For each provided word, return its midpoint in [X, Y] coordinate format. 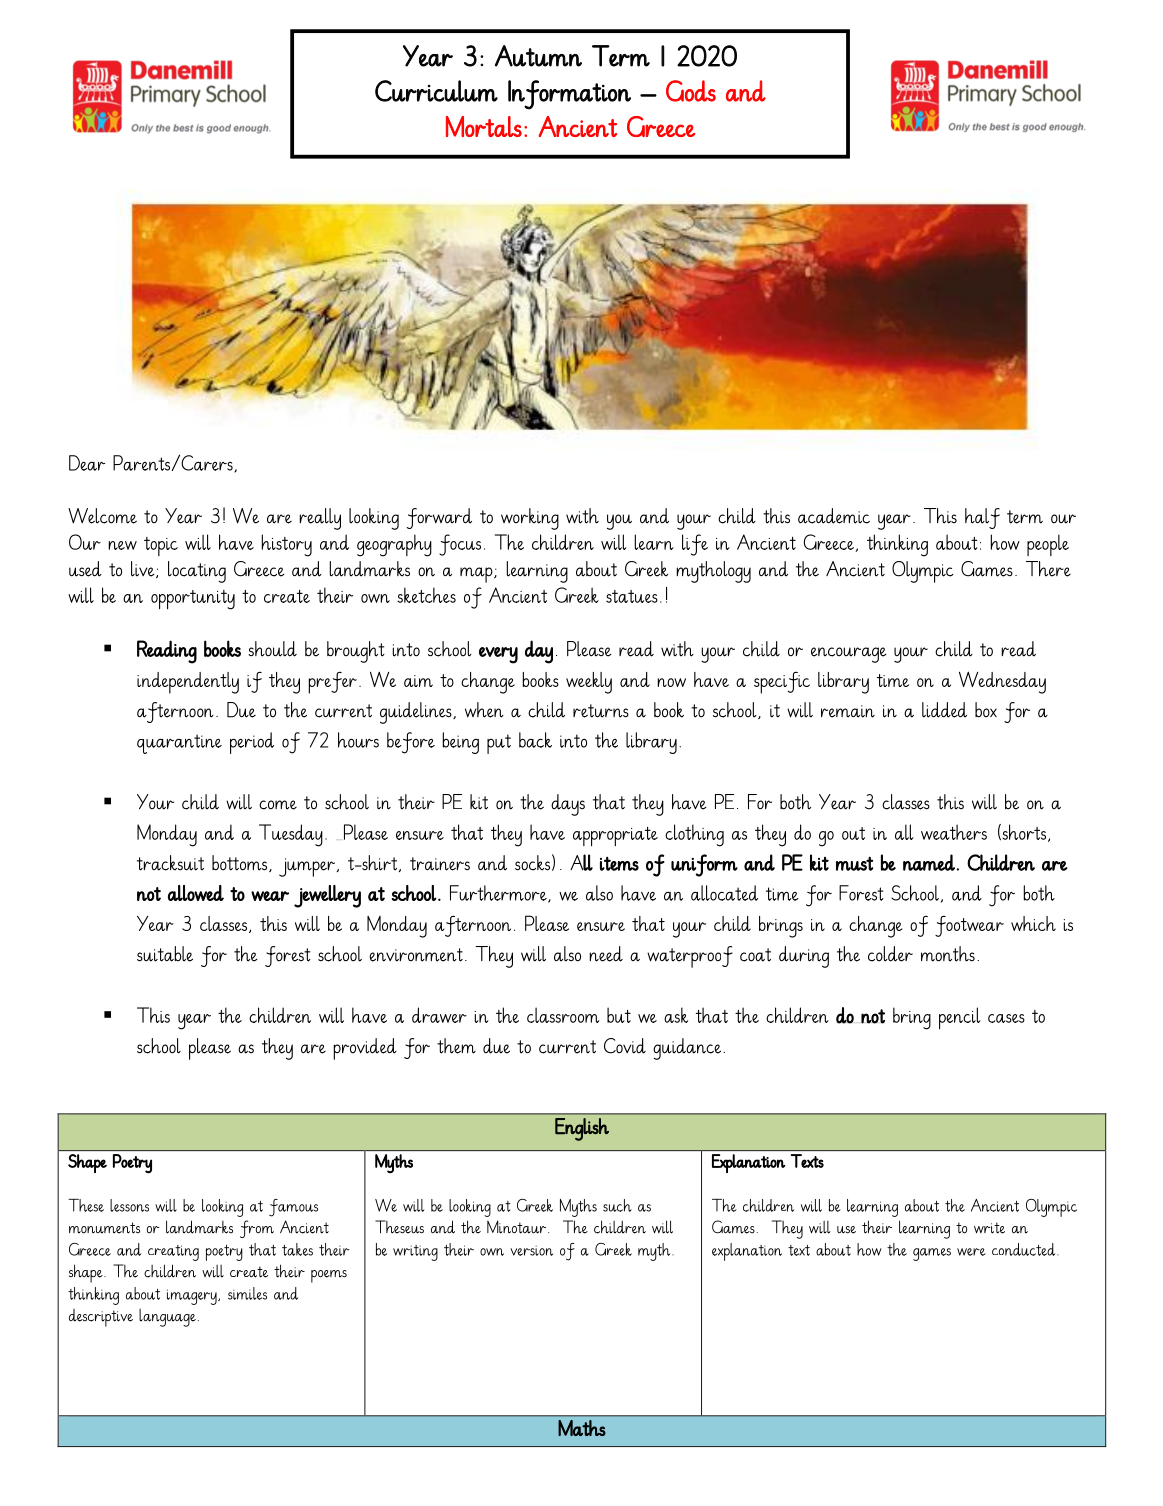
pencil [960, 1018]
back [535, 740]
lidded [944, 710]
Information [569, 95]
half [982, 518]
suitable [165, 954]
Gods [691, 91]
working [530, 519]
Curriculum [436, 91]
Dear [87, 463]
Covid [625, 1046]
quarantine [179, 744]
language [167, 1318]
